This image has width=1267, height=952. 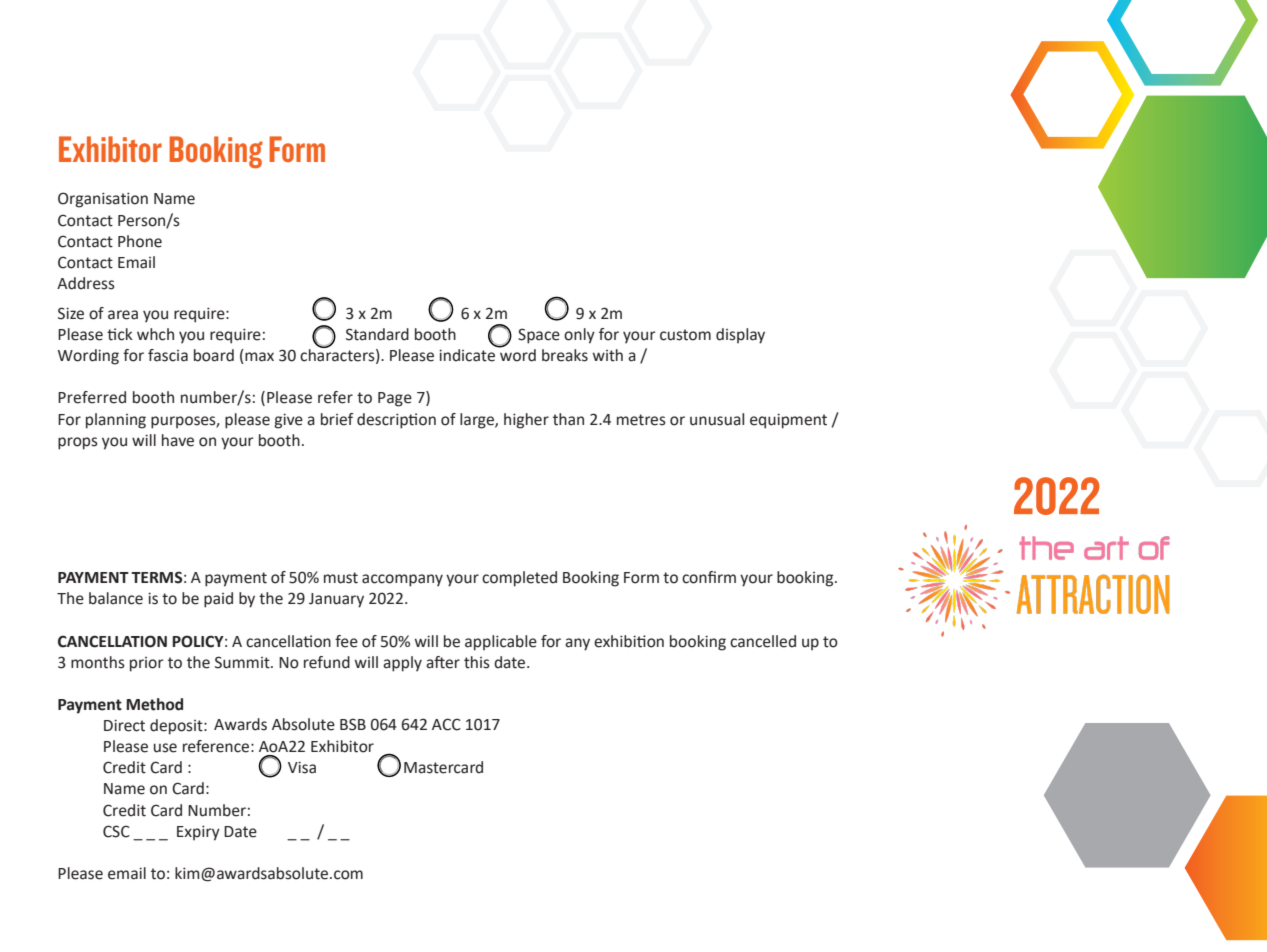 I want to click on CSC, so click(x=116, y=831).
